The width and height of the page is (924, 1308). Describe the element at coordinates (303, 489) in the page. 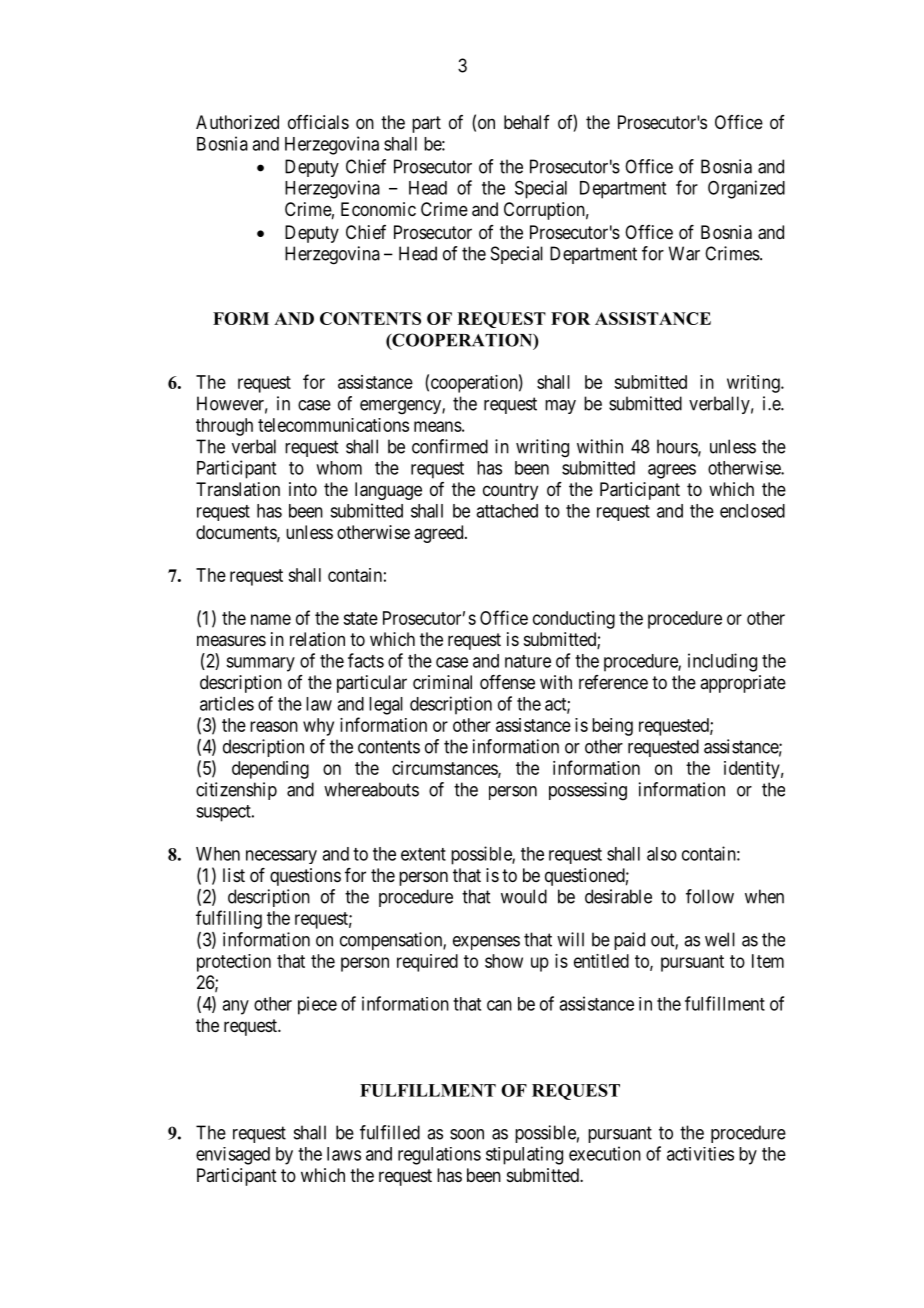

I see `into` at that location.
